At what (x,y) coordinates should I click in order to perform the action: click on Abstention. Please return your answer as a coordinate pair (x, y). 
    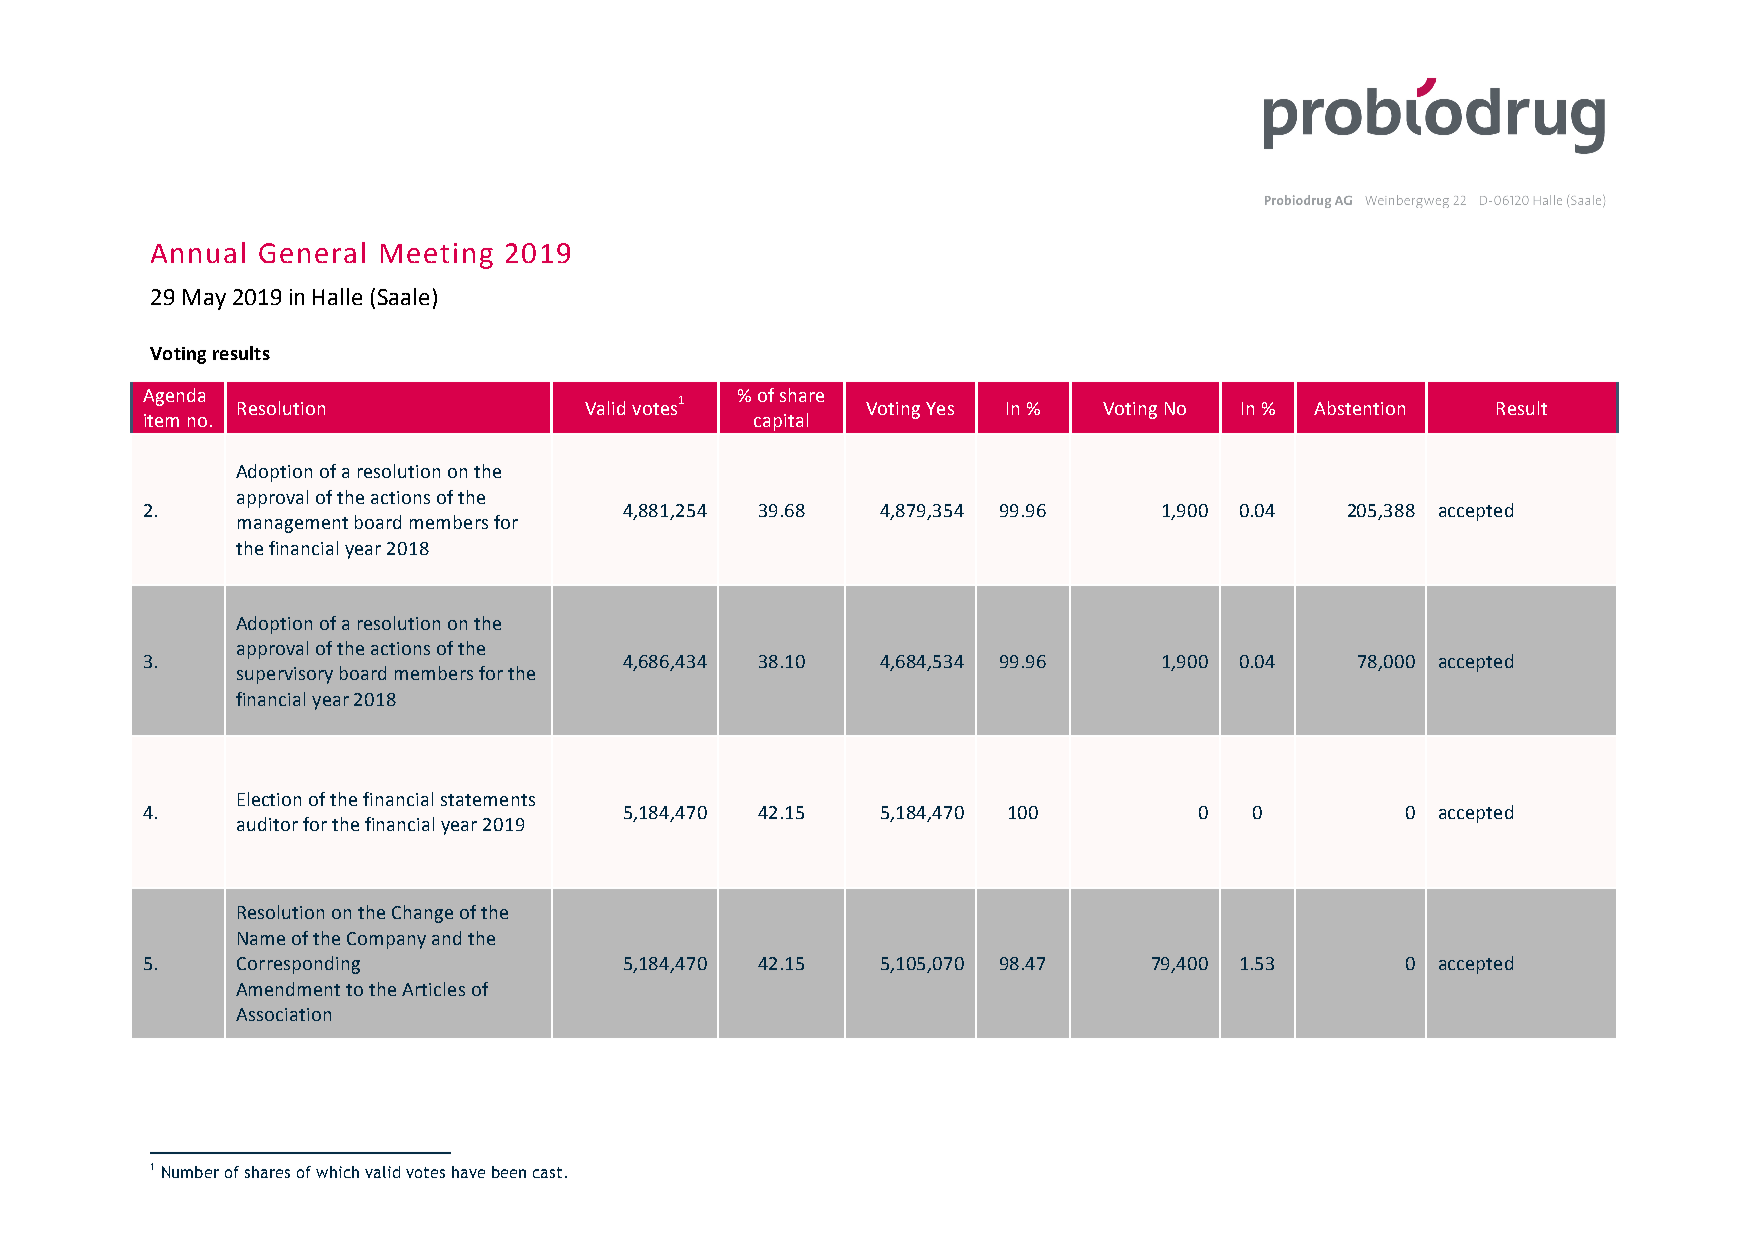
    Looking at the image, I should click on (1359, 408).
